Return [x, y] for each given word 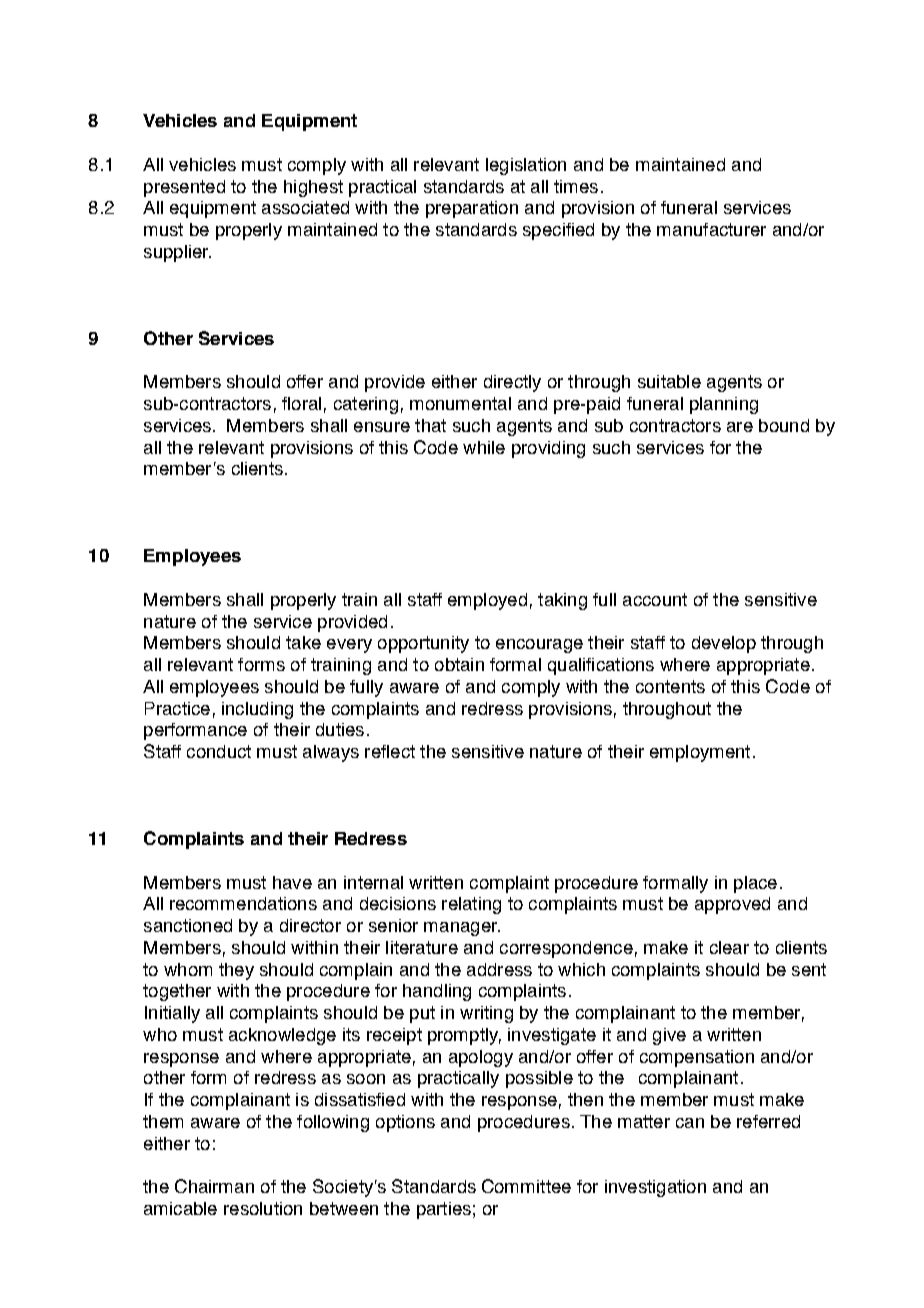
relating [471, 905]
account [655, 599]
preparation [472, 209]
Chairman [214, 1186]
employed [487, 601]
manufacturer [711, 229]
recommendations [243, 903]
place [755, 884]
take [303, 642]
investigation [655, 1188]
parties [444, 1210]
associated [305, 207]
